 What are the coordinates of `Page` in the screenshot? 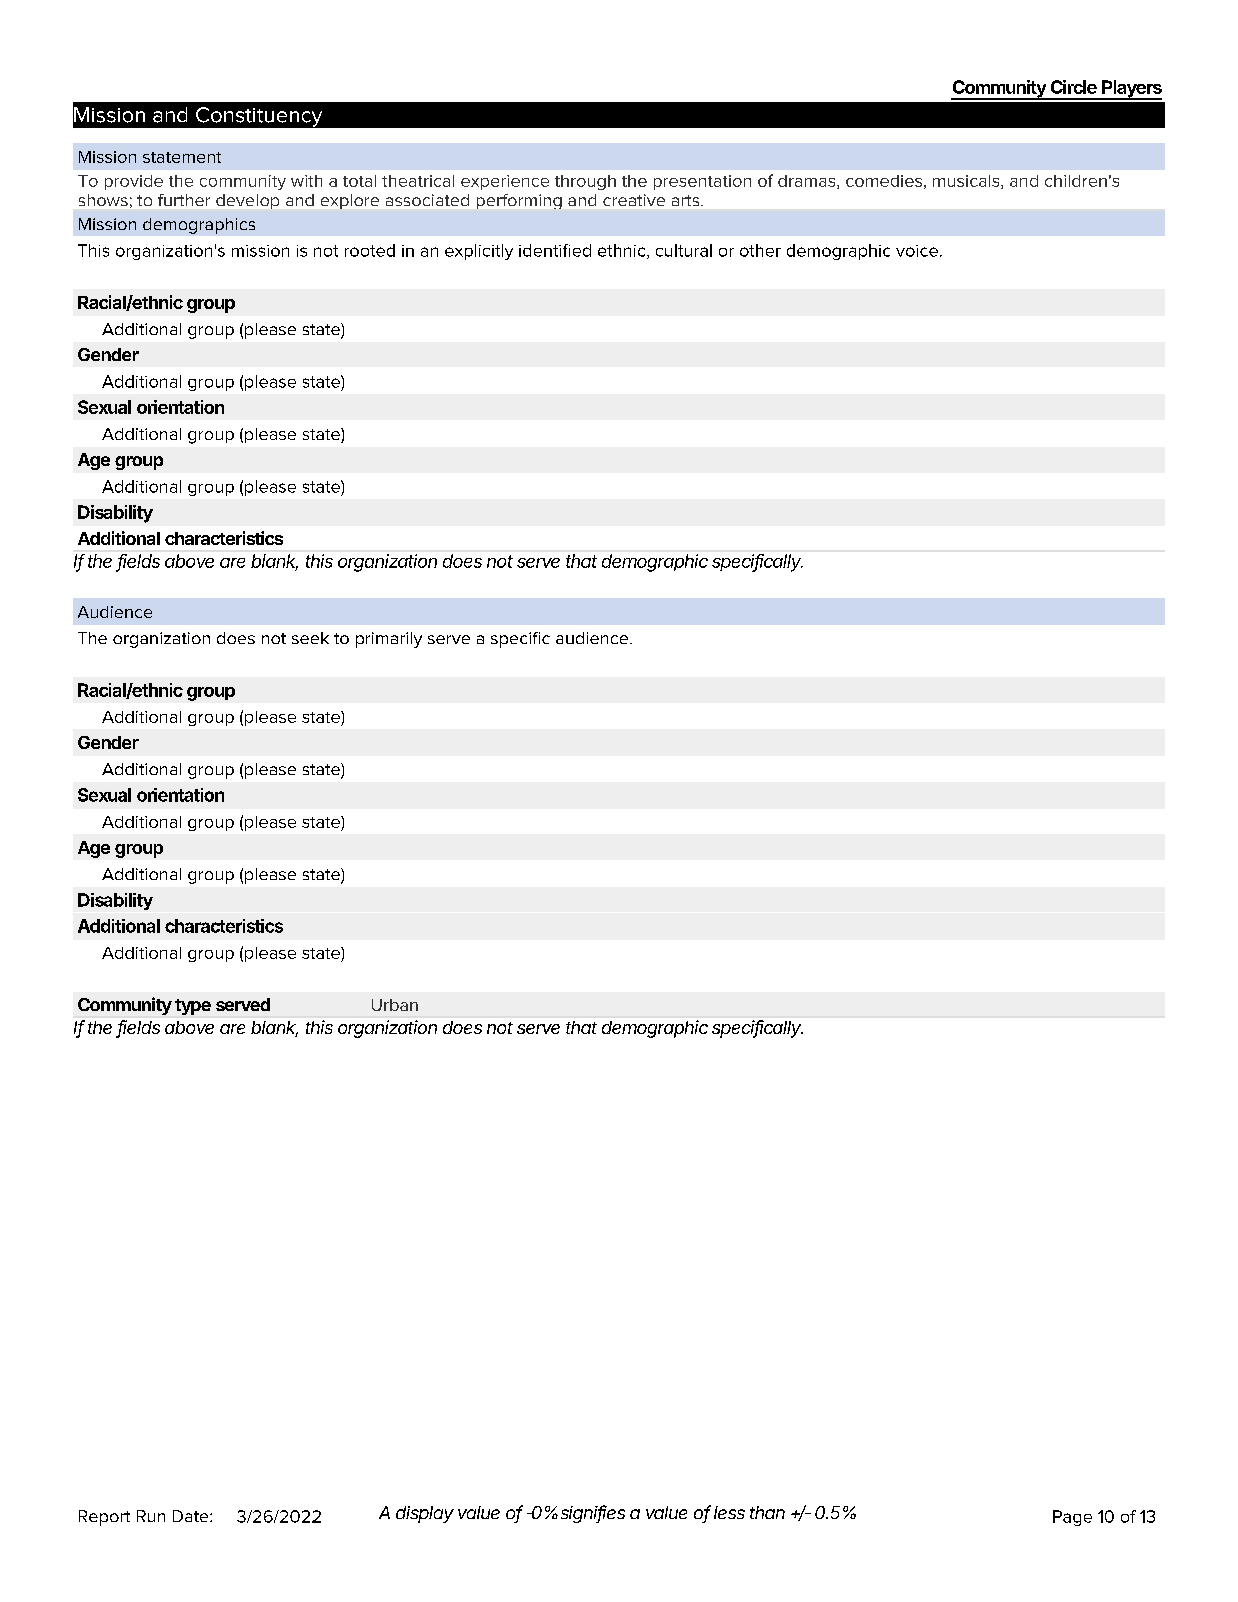 It's located at (1072, 1518).
